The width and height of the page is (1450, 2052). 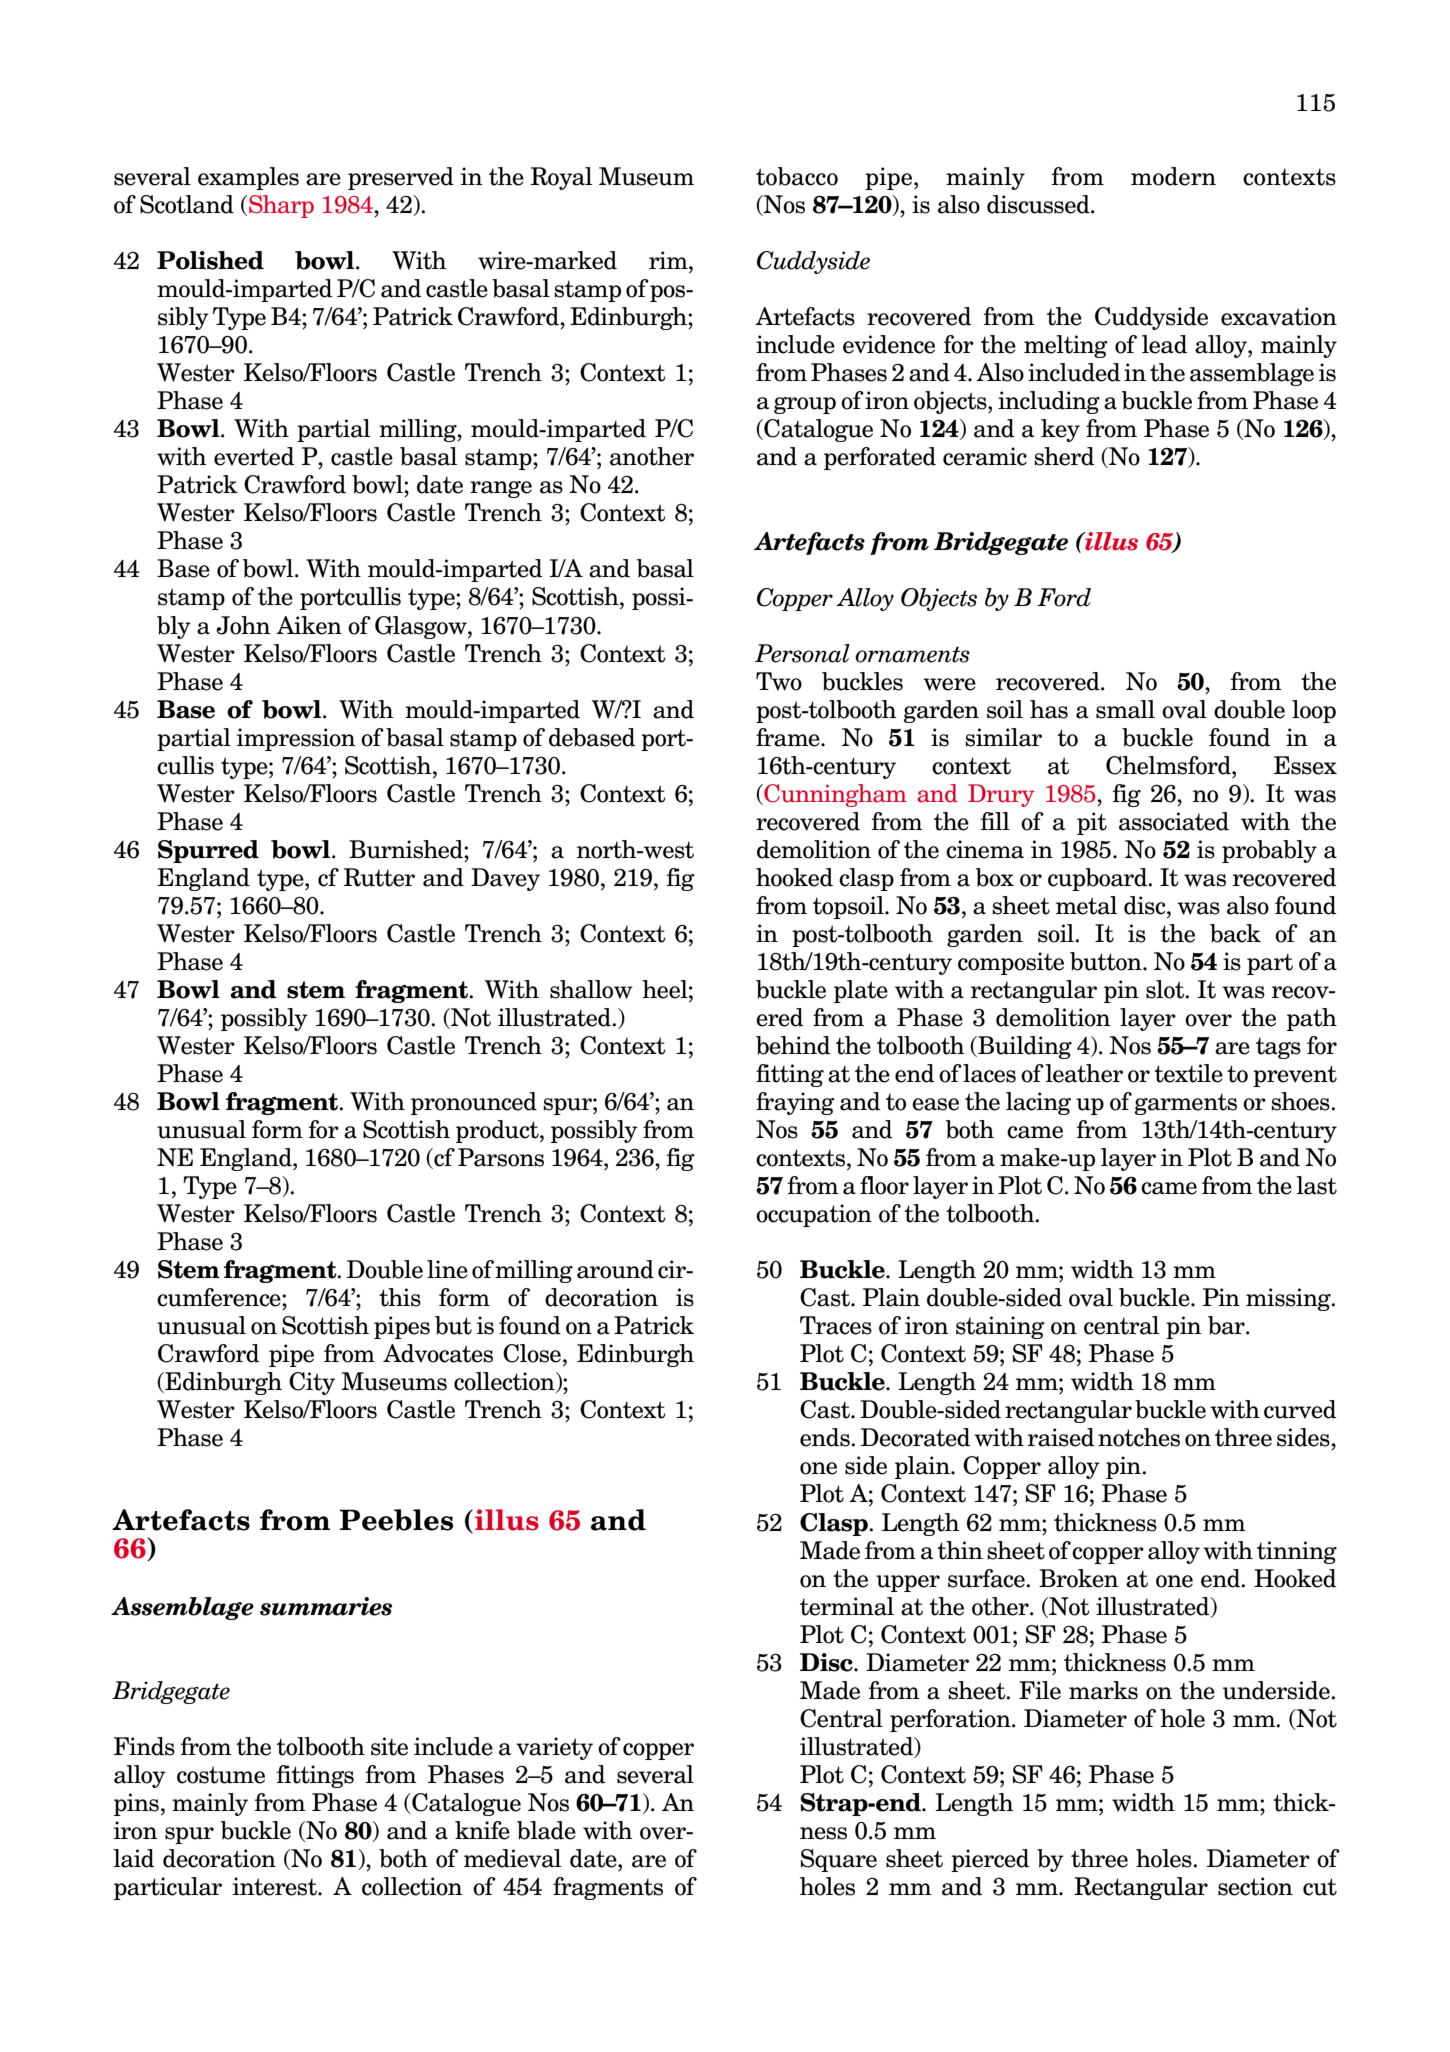 I want to click on textile, so click(x=1188, y=1073).
